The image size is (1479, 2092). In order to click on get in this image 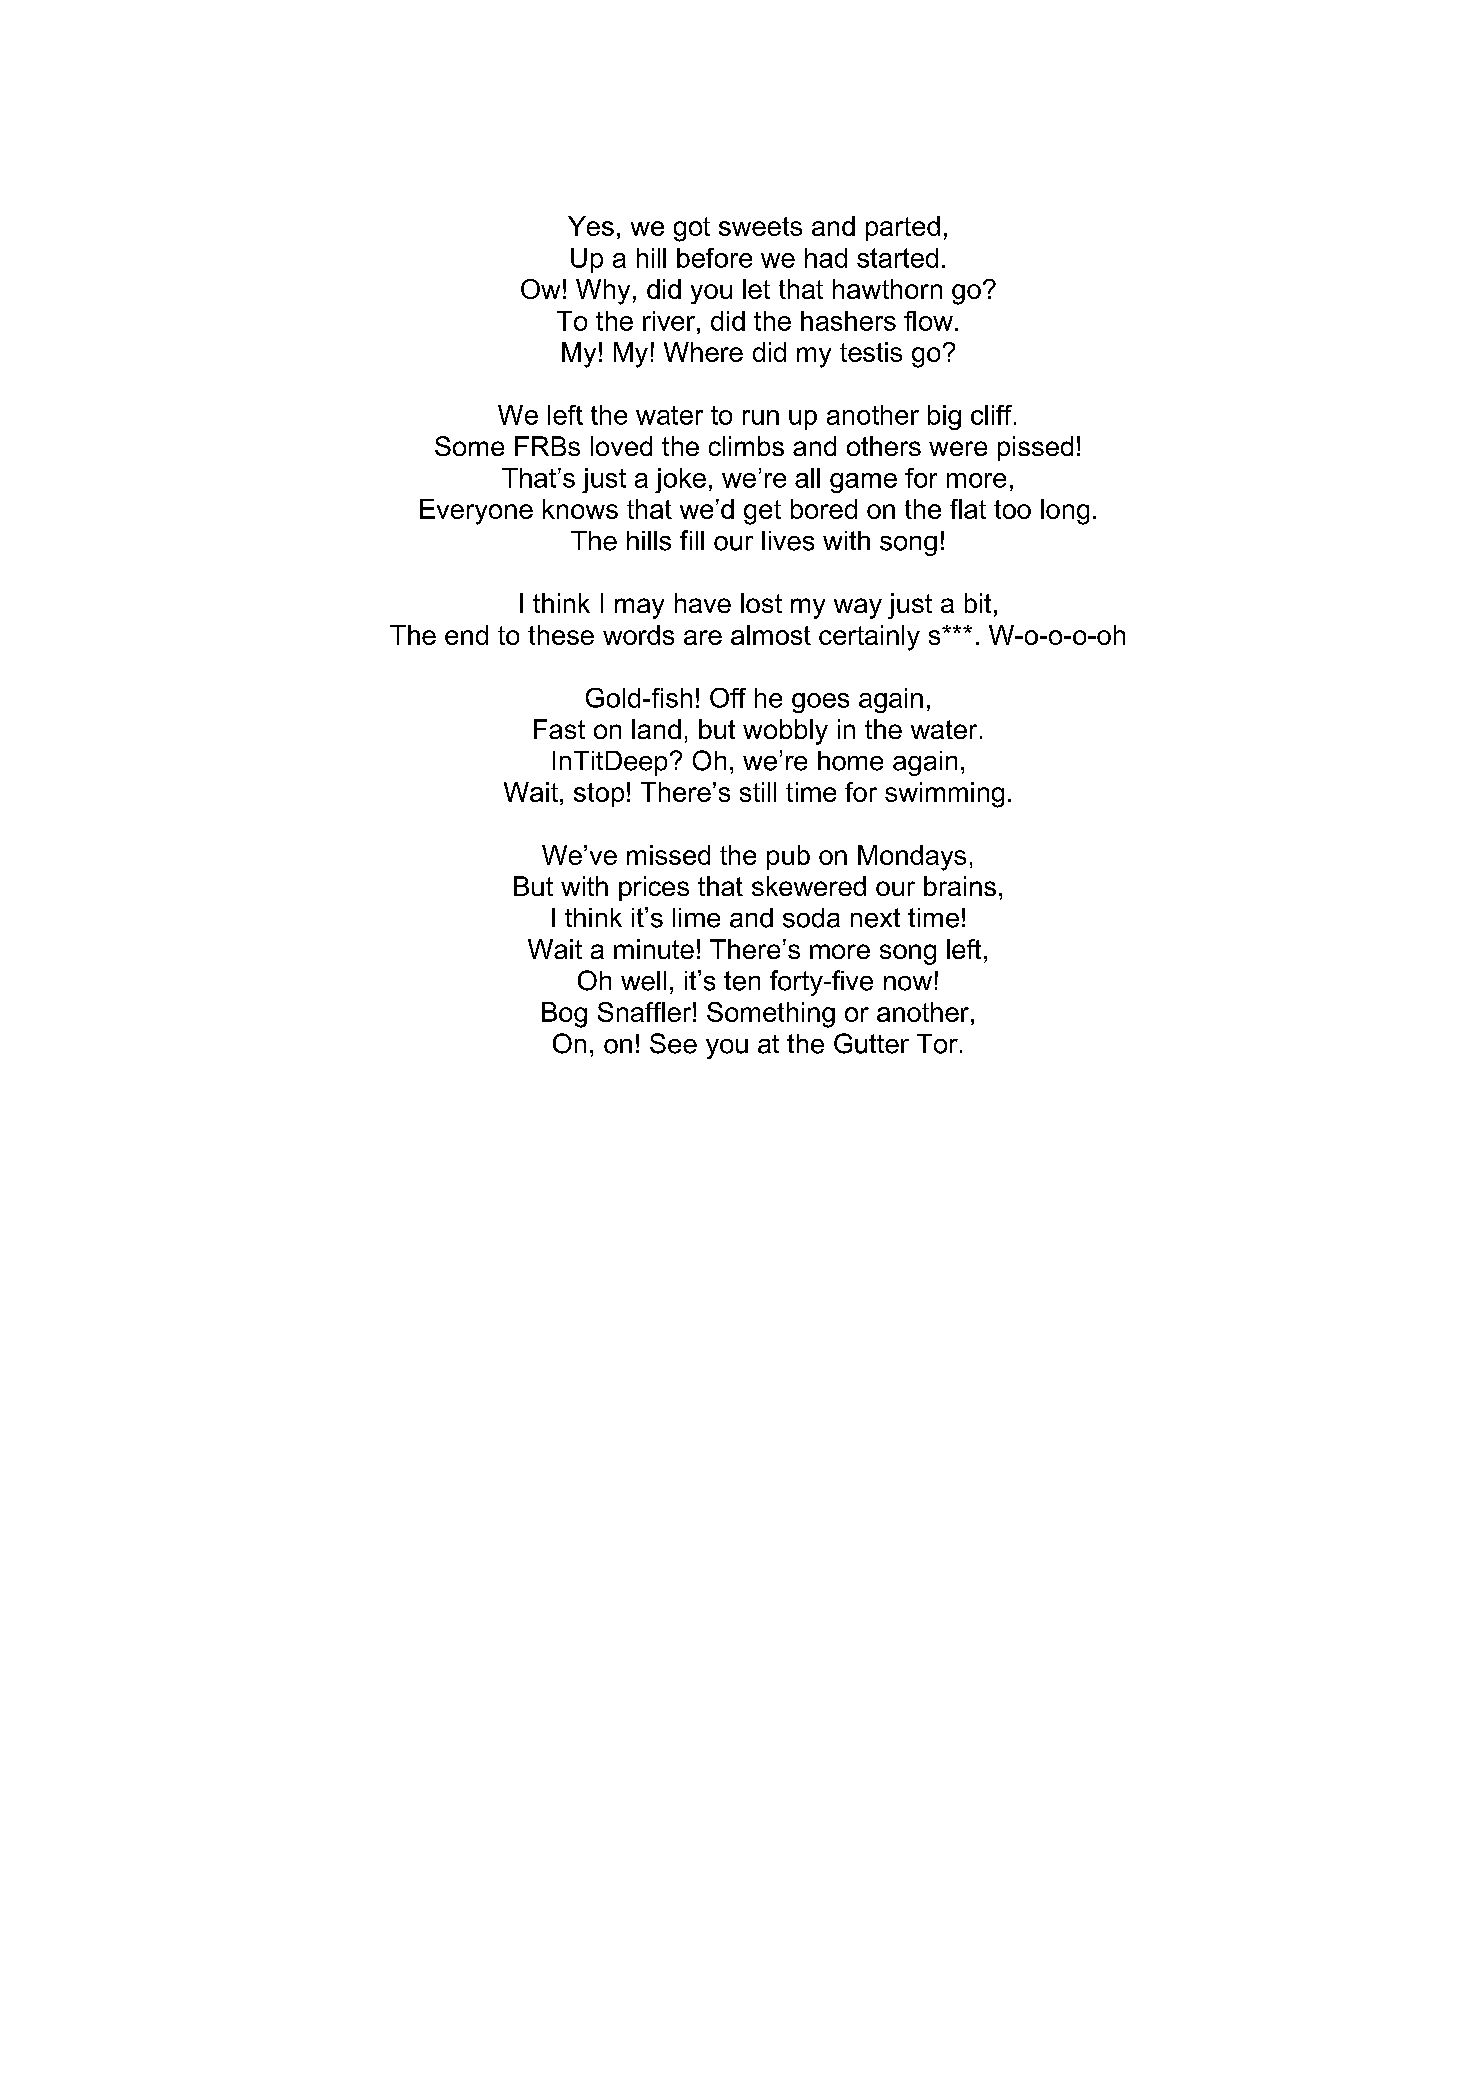, I will do `click(762, 512)`.
